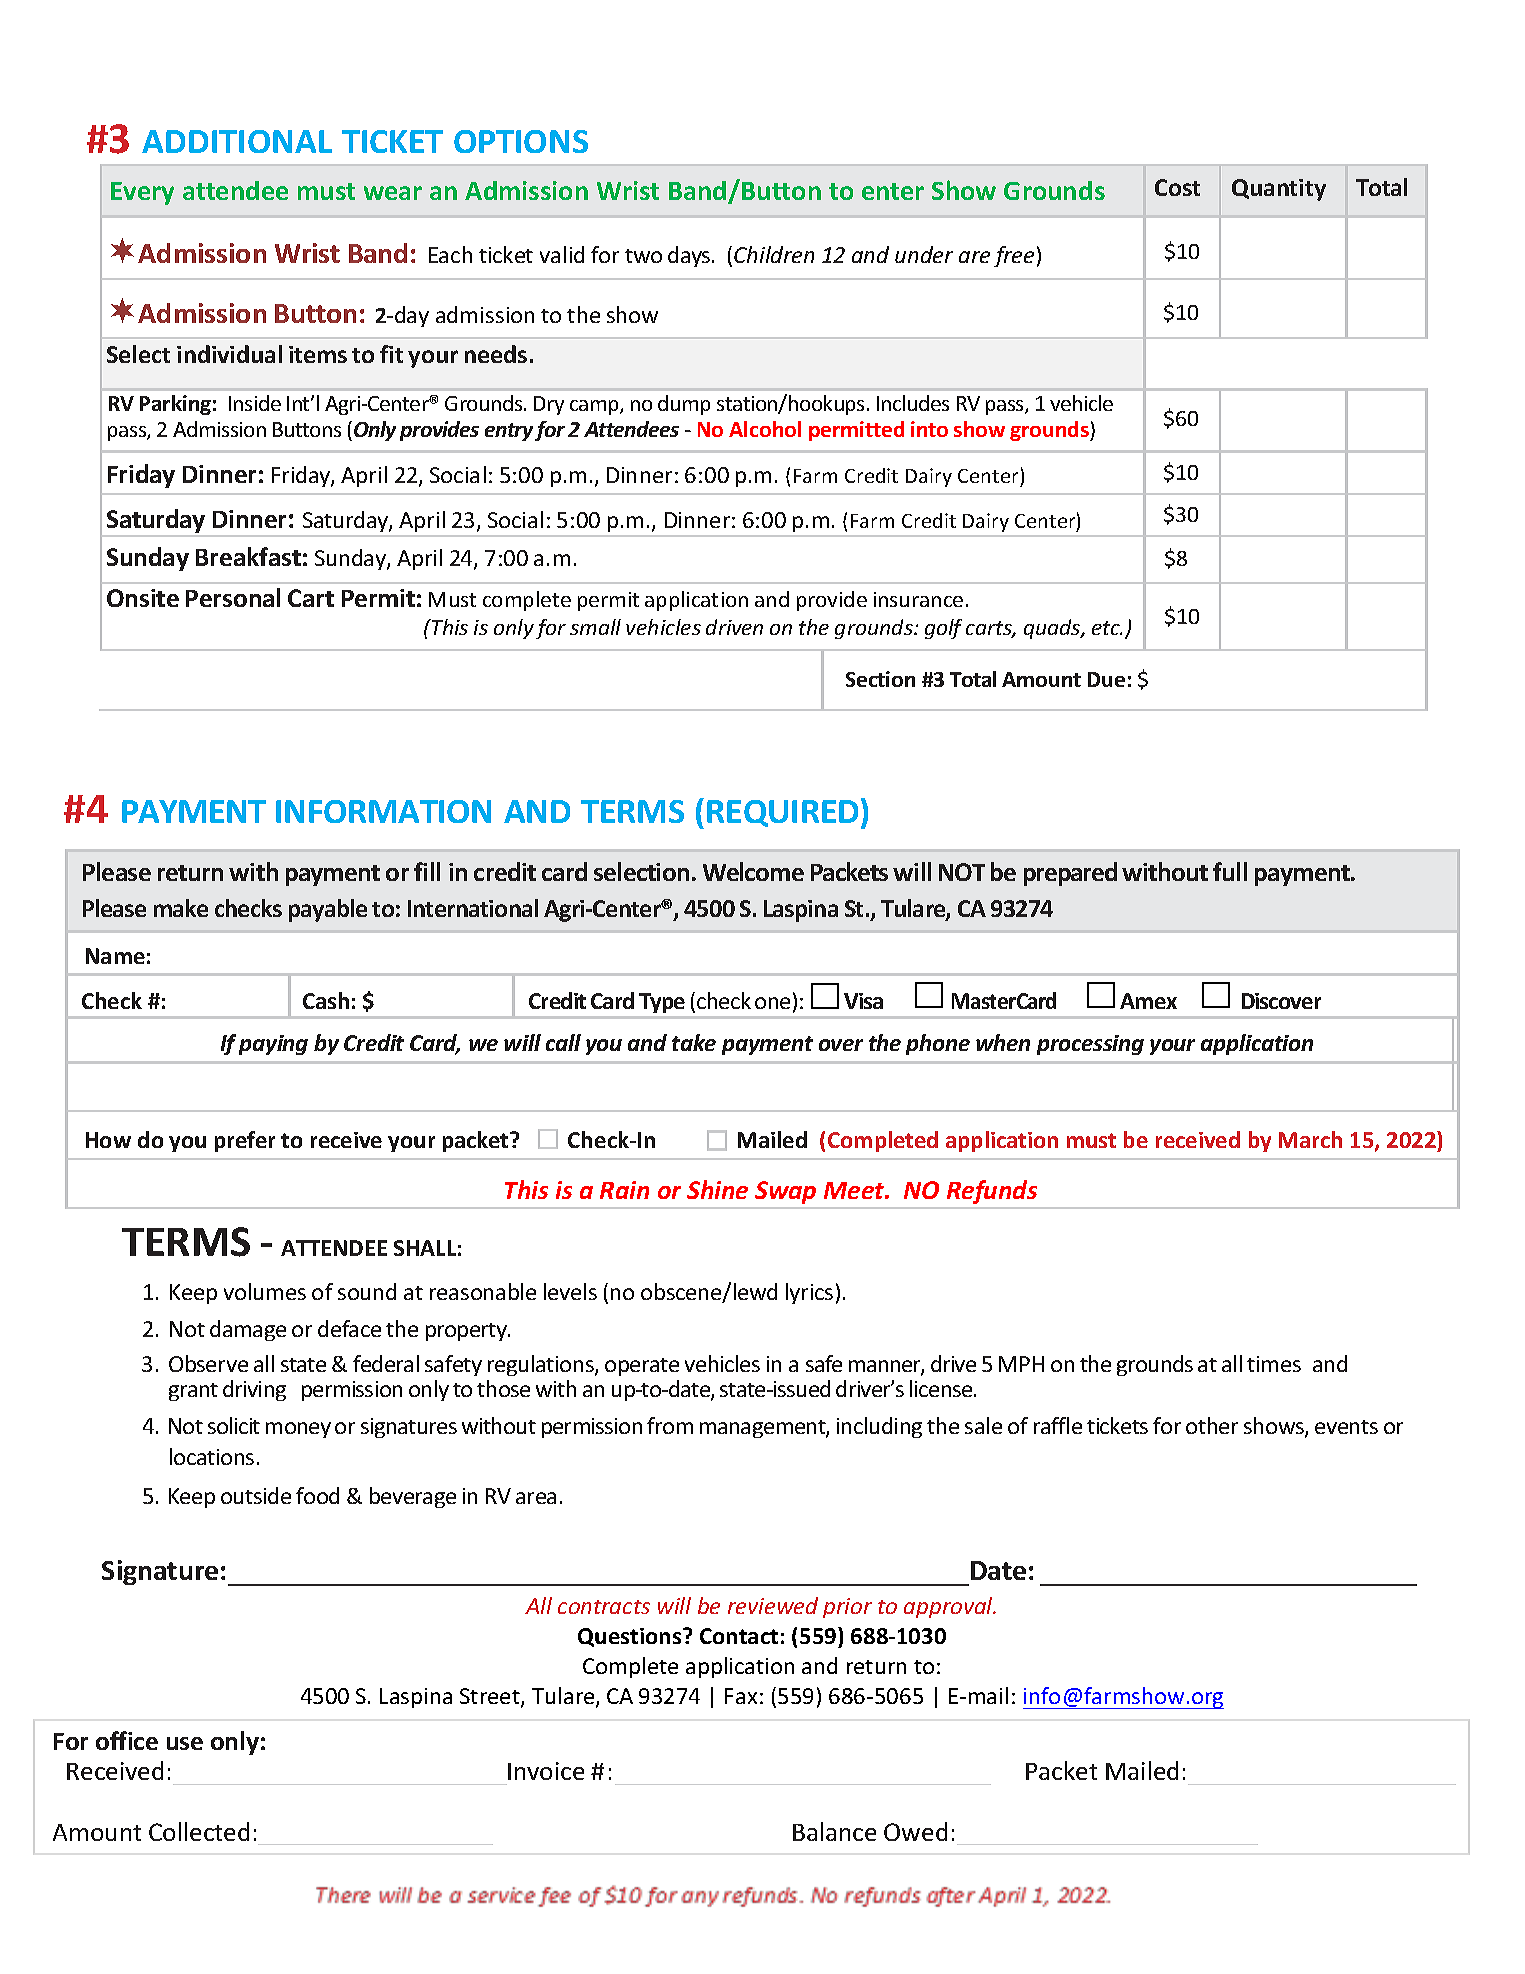 This screenshot has height=1974, width=1525. I want to click on operate, so click(642, 1367).
